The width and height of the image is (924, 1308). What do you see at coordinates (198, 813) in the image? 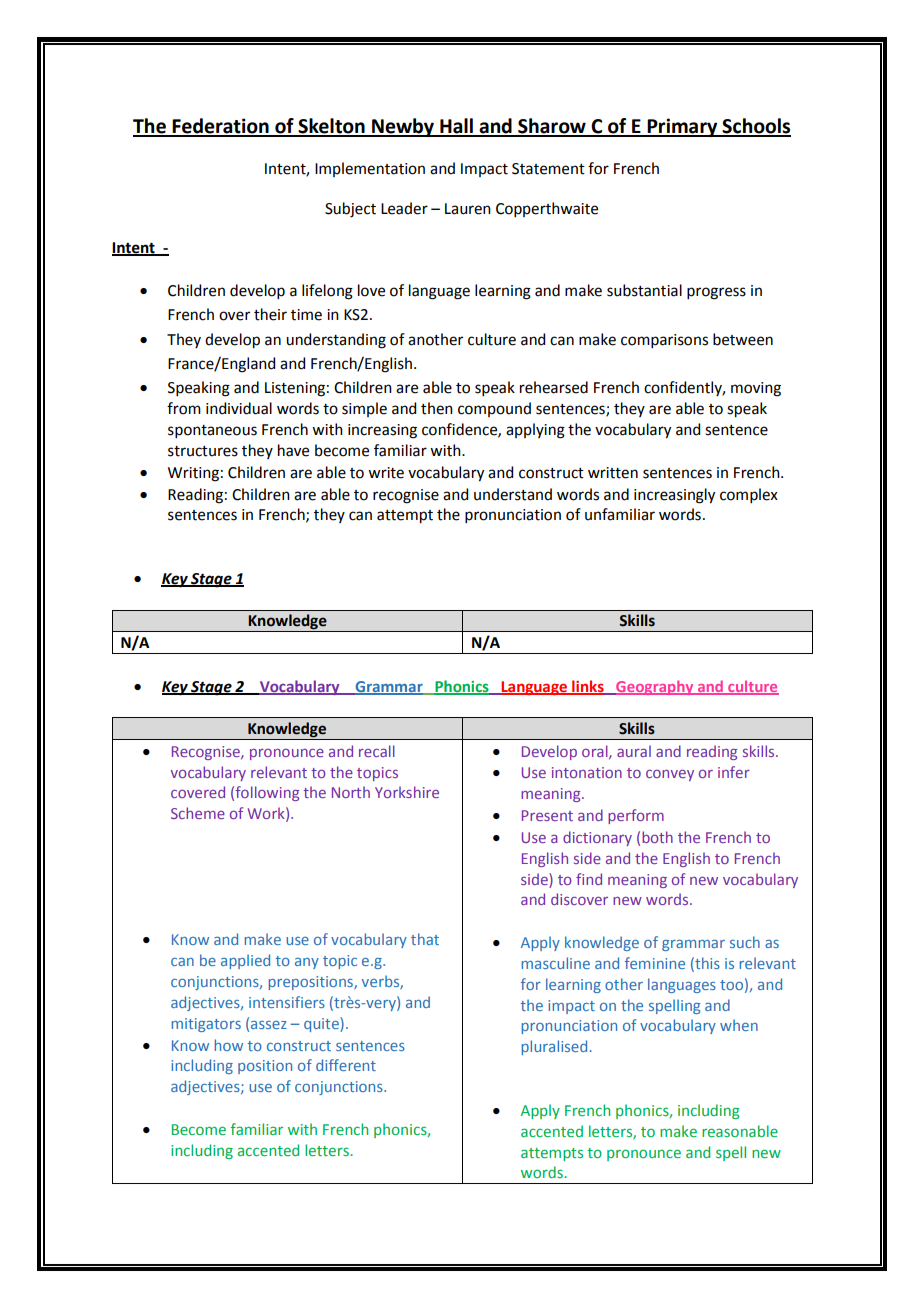
I see `Scheme` at bounding box center [198, 813].
